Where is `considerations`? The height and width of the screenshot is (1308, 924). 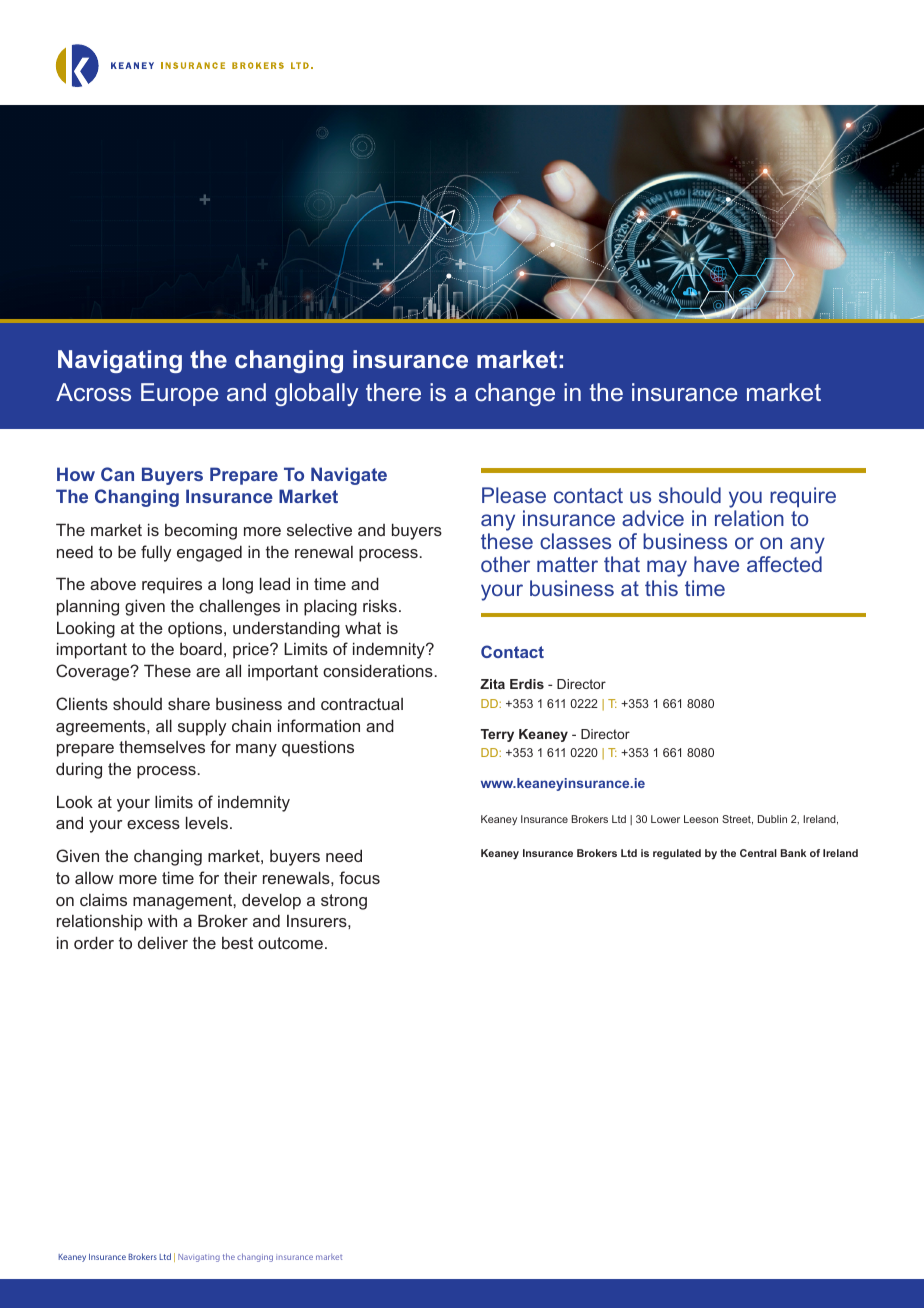
considerations is located at coordinates (378, 670).
